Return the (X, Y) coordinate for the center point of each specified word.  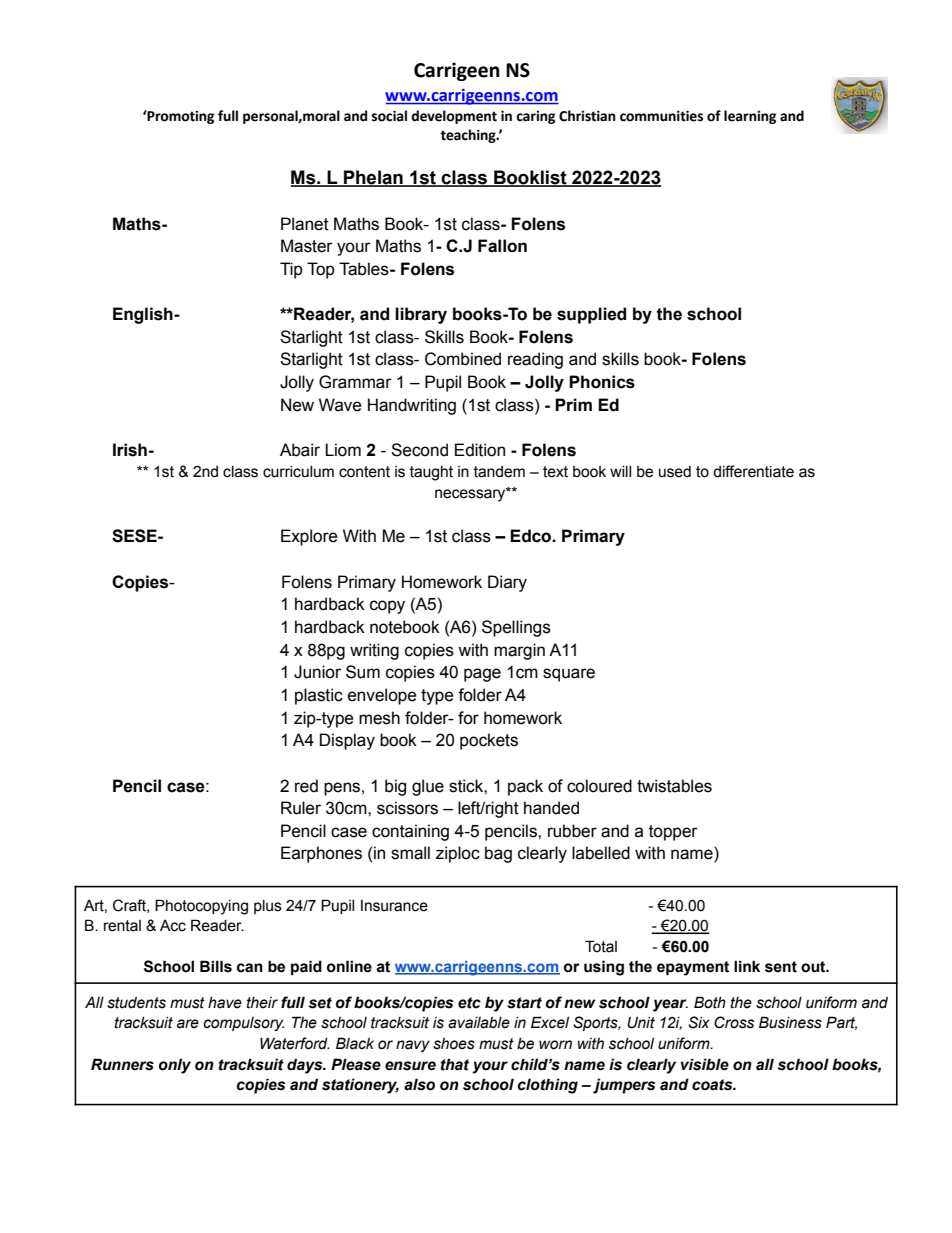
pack (525, 787)
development (454, 117)
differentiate (753, 471)
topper (673, 833)
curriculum (298, 472)
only (175, 1066)
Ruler (301, 808)
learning (750, 117)
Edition (480, 450)
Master (307, 246)
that (455, 1064)
